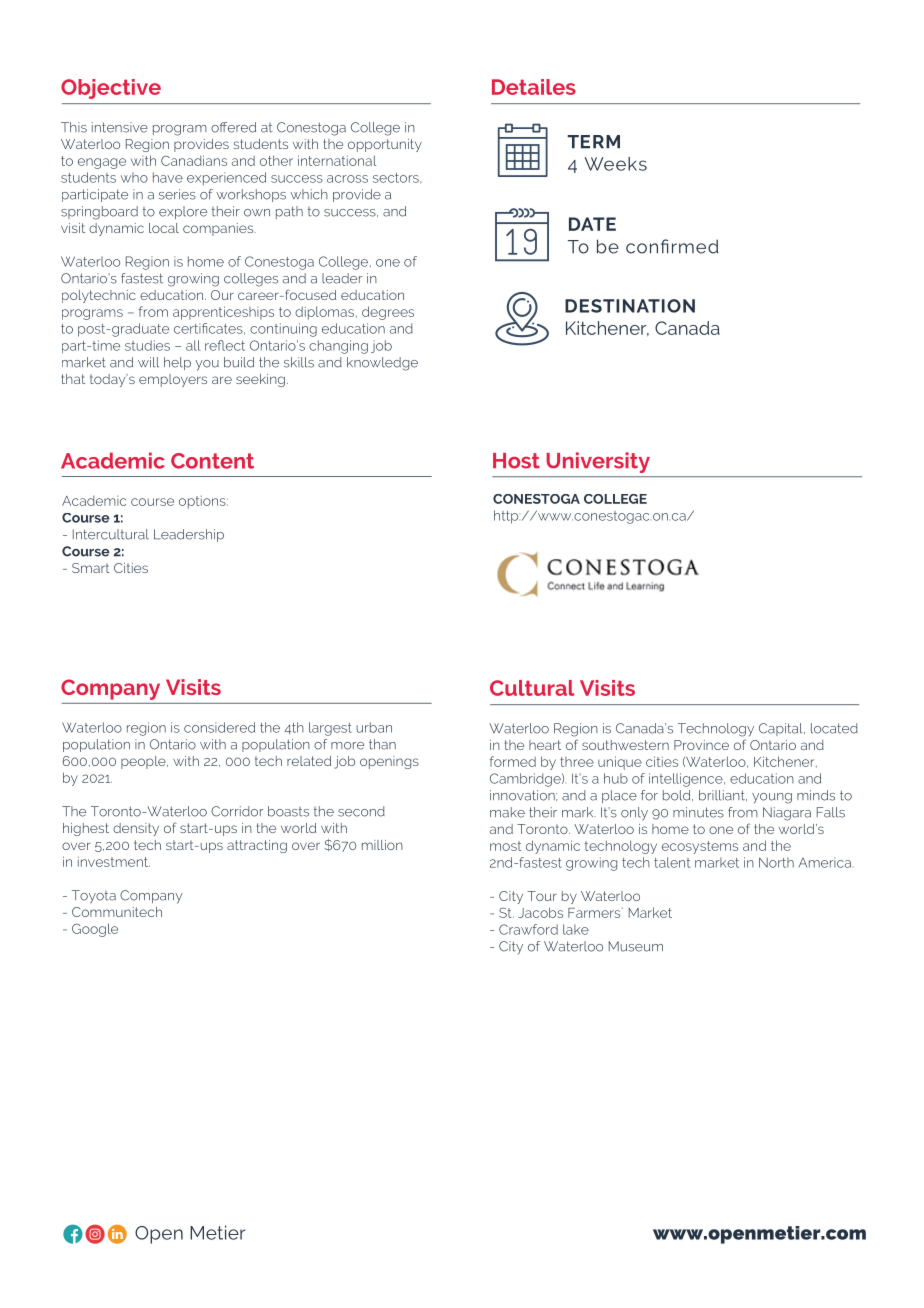 The image size is (924, 1308). What do you see at coordinates (212, 461) in the screenshot?
I see `Content` at bounding box center [212, 461].
